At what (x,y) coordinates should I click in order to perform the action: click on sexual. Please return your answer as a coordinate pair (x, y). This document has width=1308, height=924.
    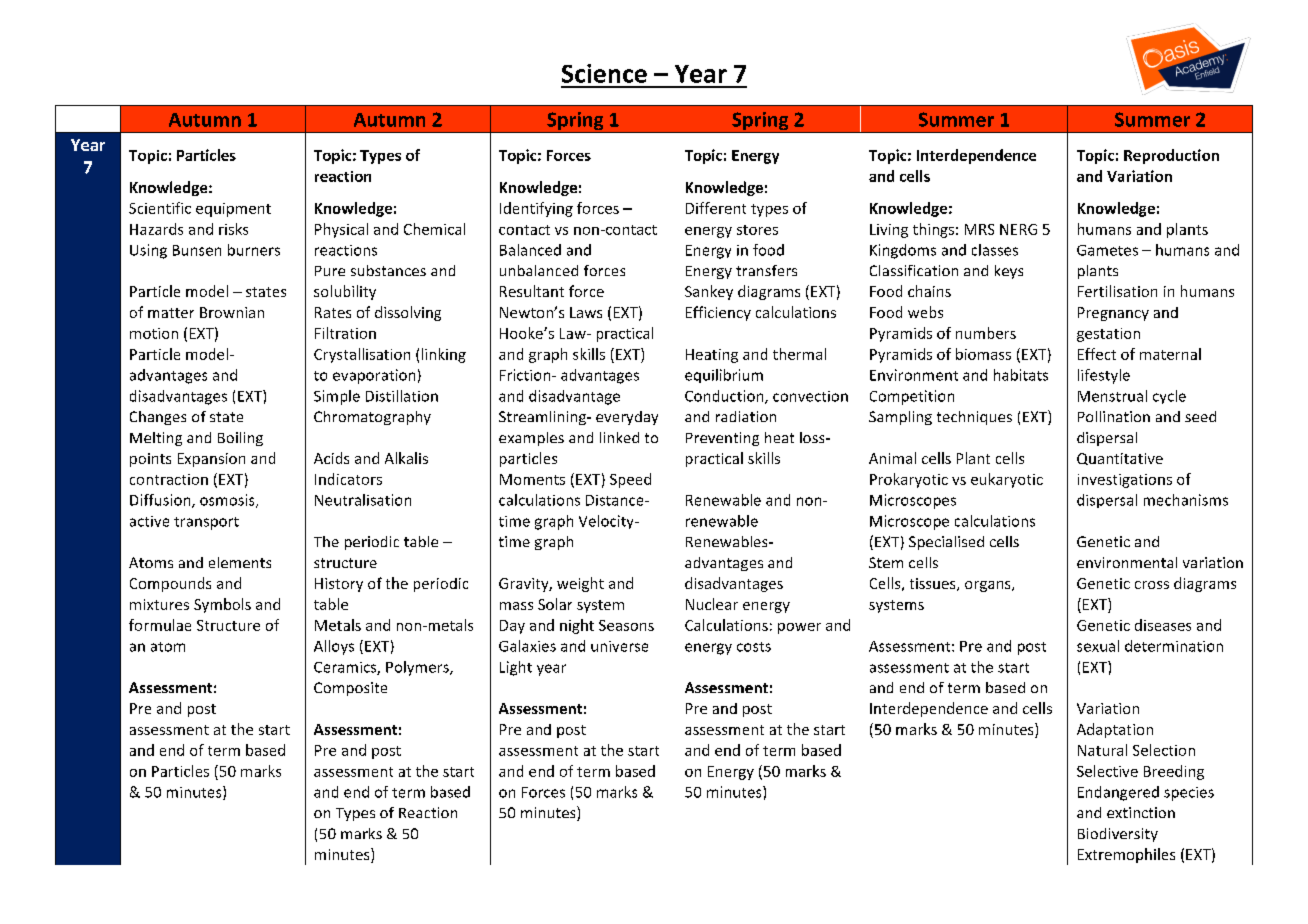
    Looking at the image, I should click on (1098, 646).
